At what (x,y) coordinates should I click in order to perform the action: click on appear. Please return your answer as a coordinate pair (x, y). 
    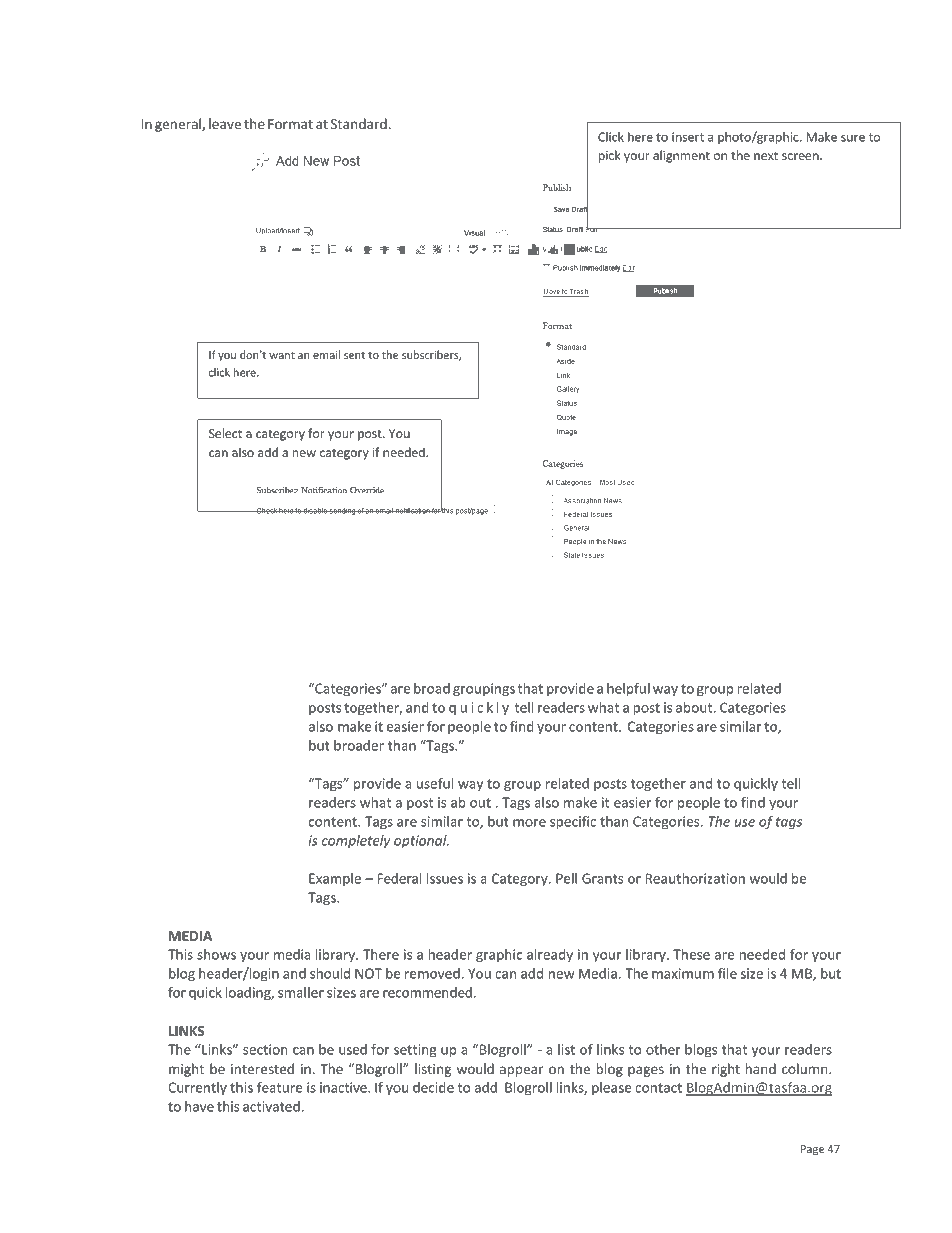
    Looking at the image, I should click on (522, 1071).
